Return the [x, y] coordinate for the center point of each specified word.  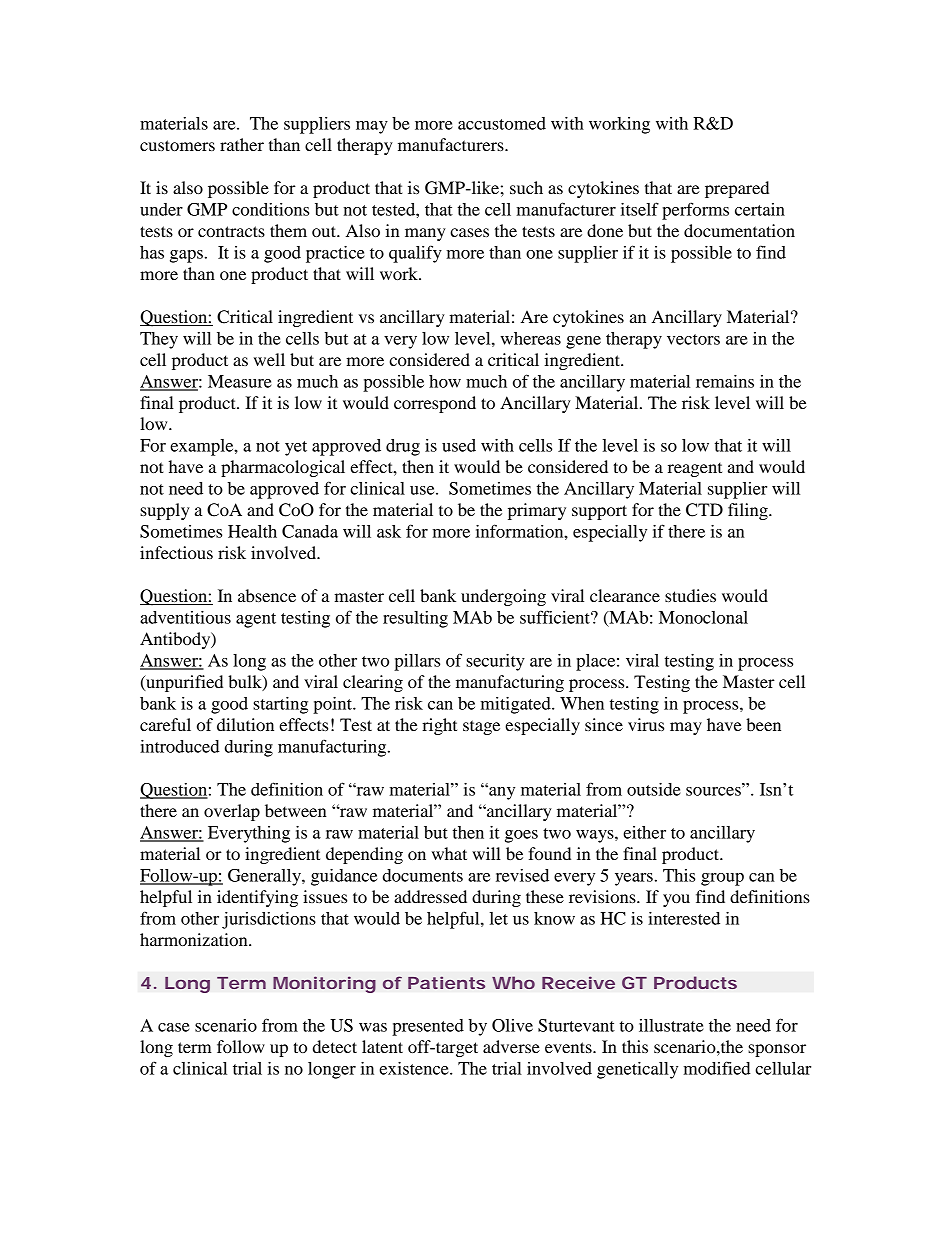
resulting [415, 619]
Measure [240, 381]
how [445, 381]
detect [335, 1046]
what [449, 853]
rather [242, 144]
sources [714, 790]
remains [725, 381]
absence [267, 595]
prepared [737, 189]
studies [690, 595]
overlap [232, 812]
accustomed [502, 123]
